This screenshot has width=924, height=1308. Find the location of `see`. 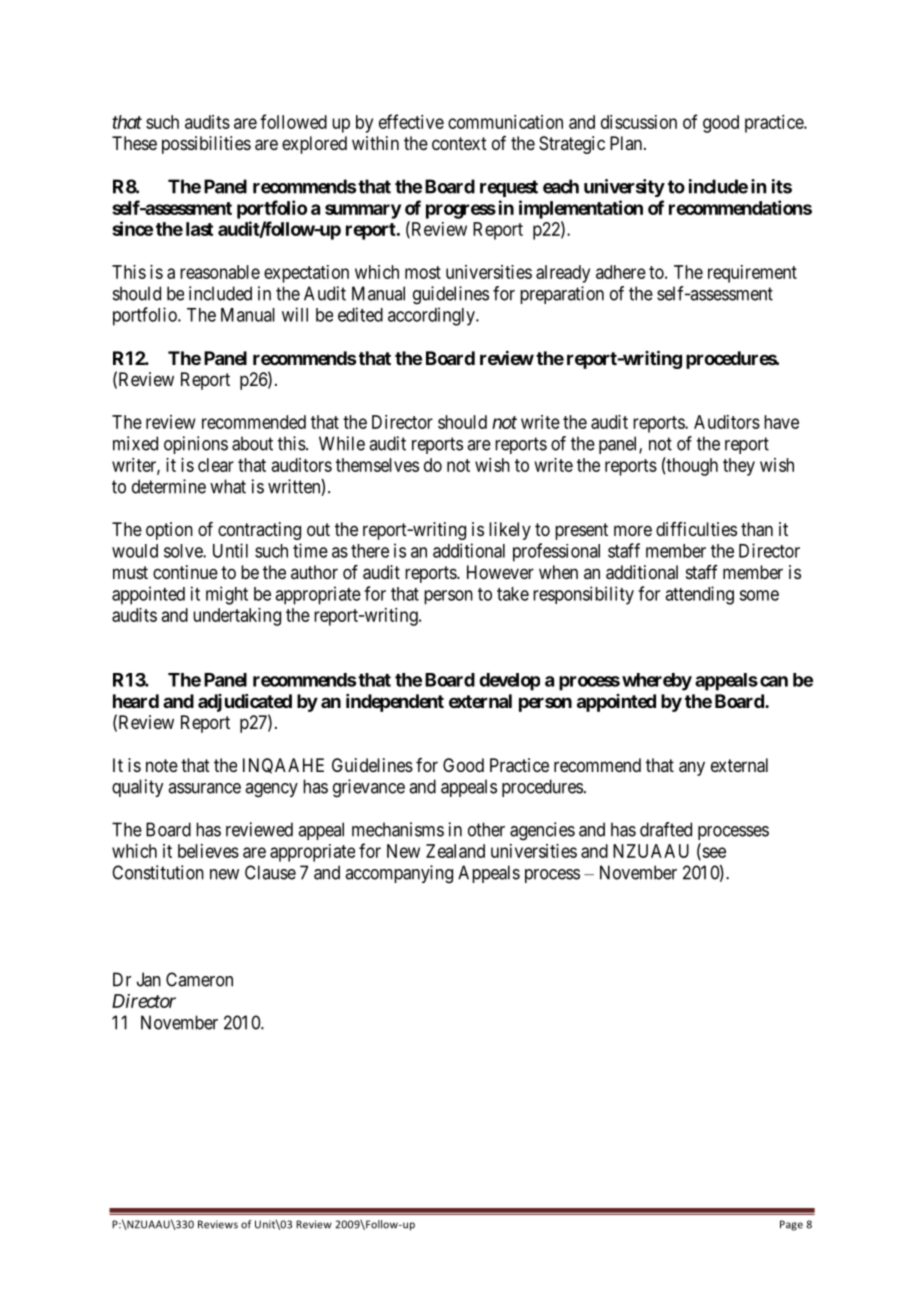

see is located at coordinates (713, 853).
